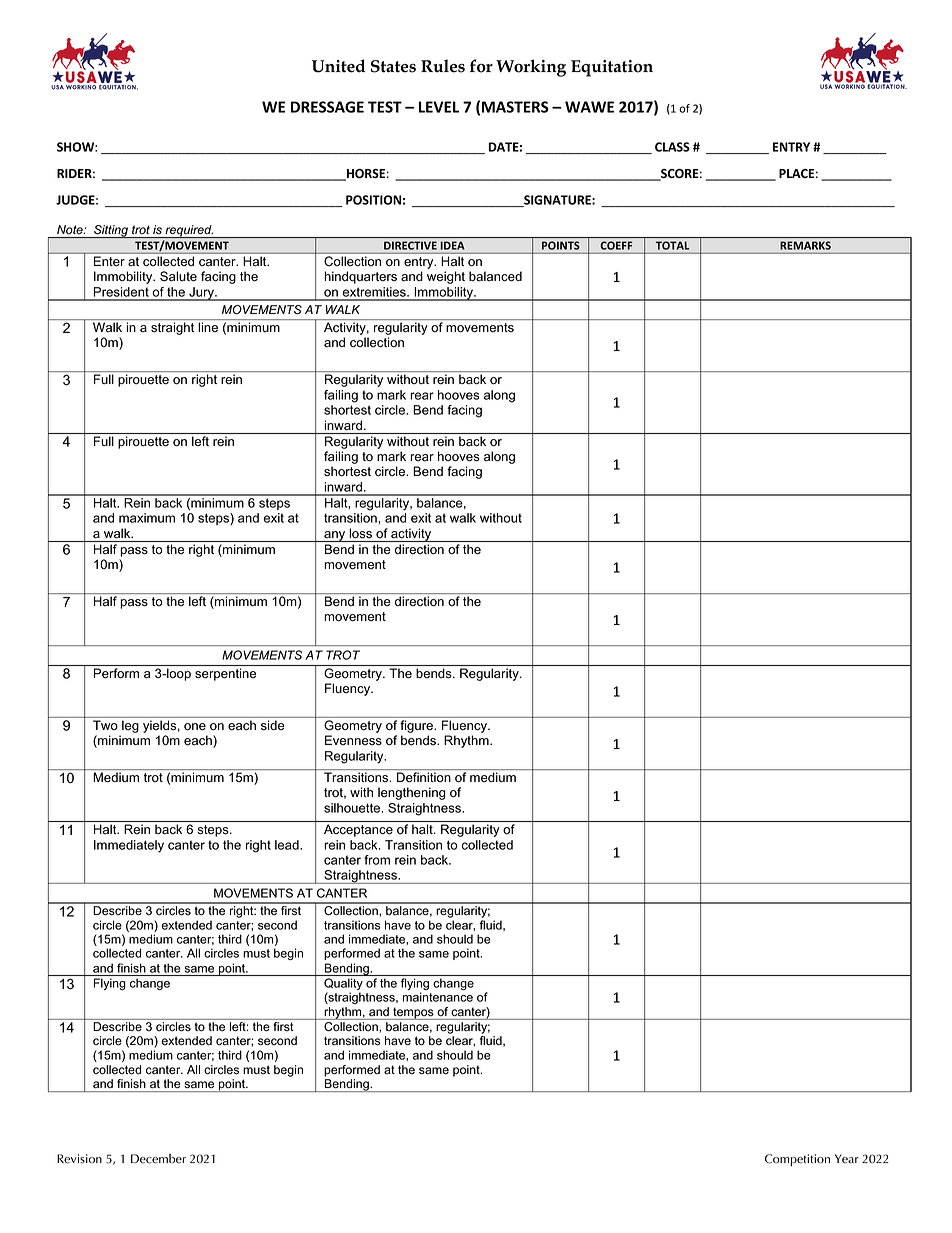 The image size is (952, 1233). Describe the element at coordinates (361, 533) in the screenshot. I see `loss` at that location.
